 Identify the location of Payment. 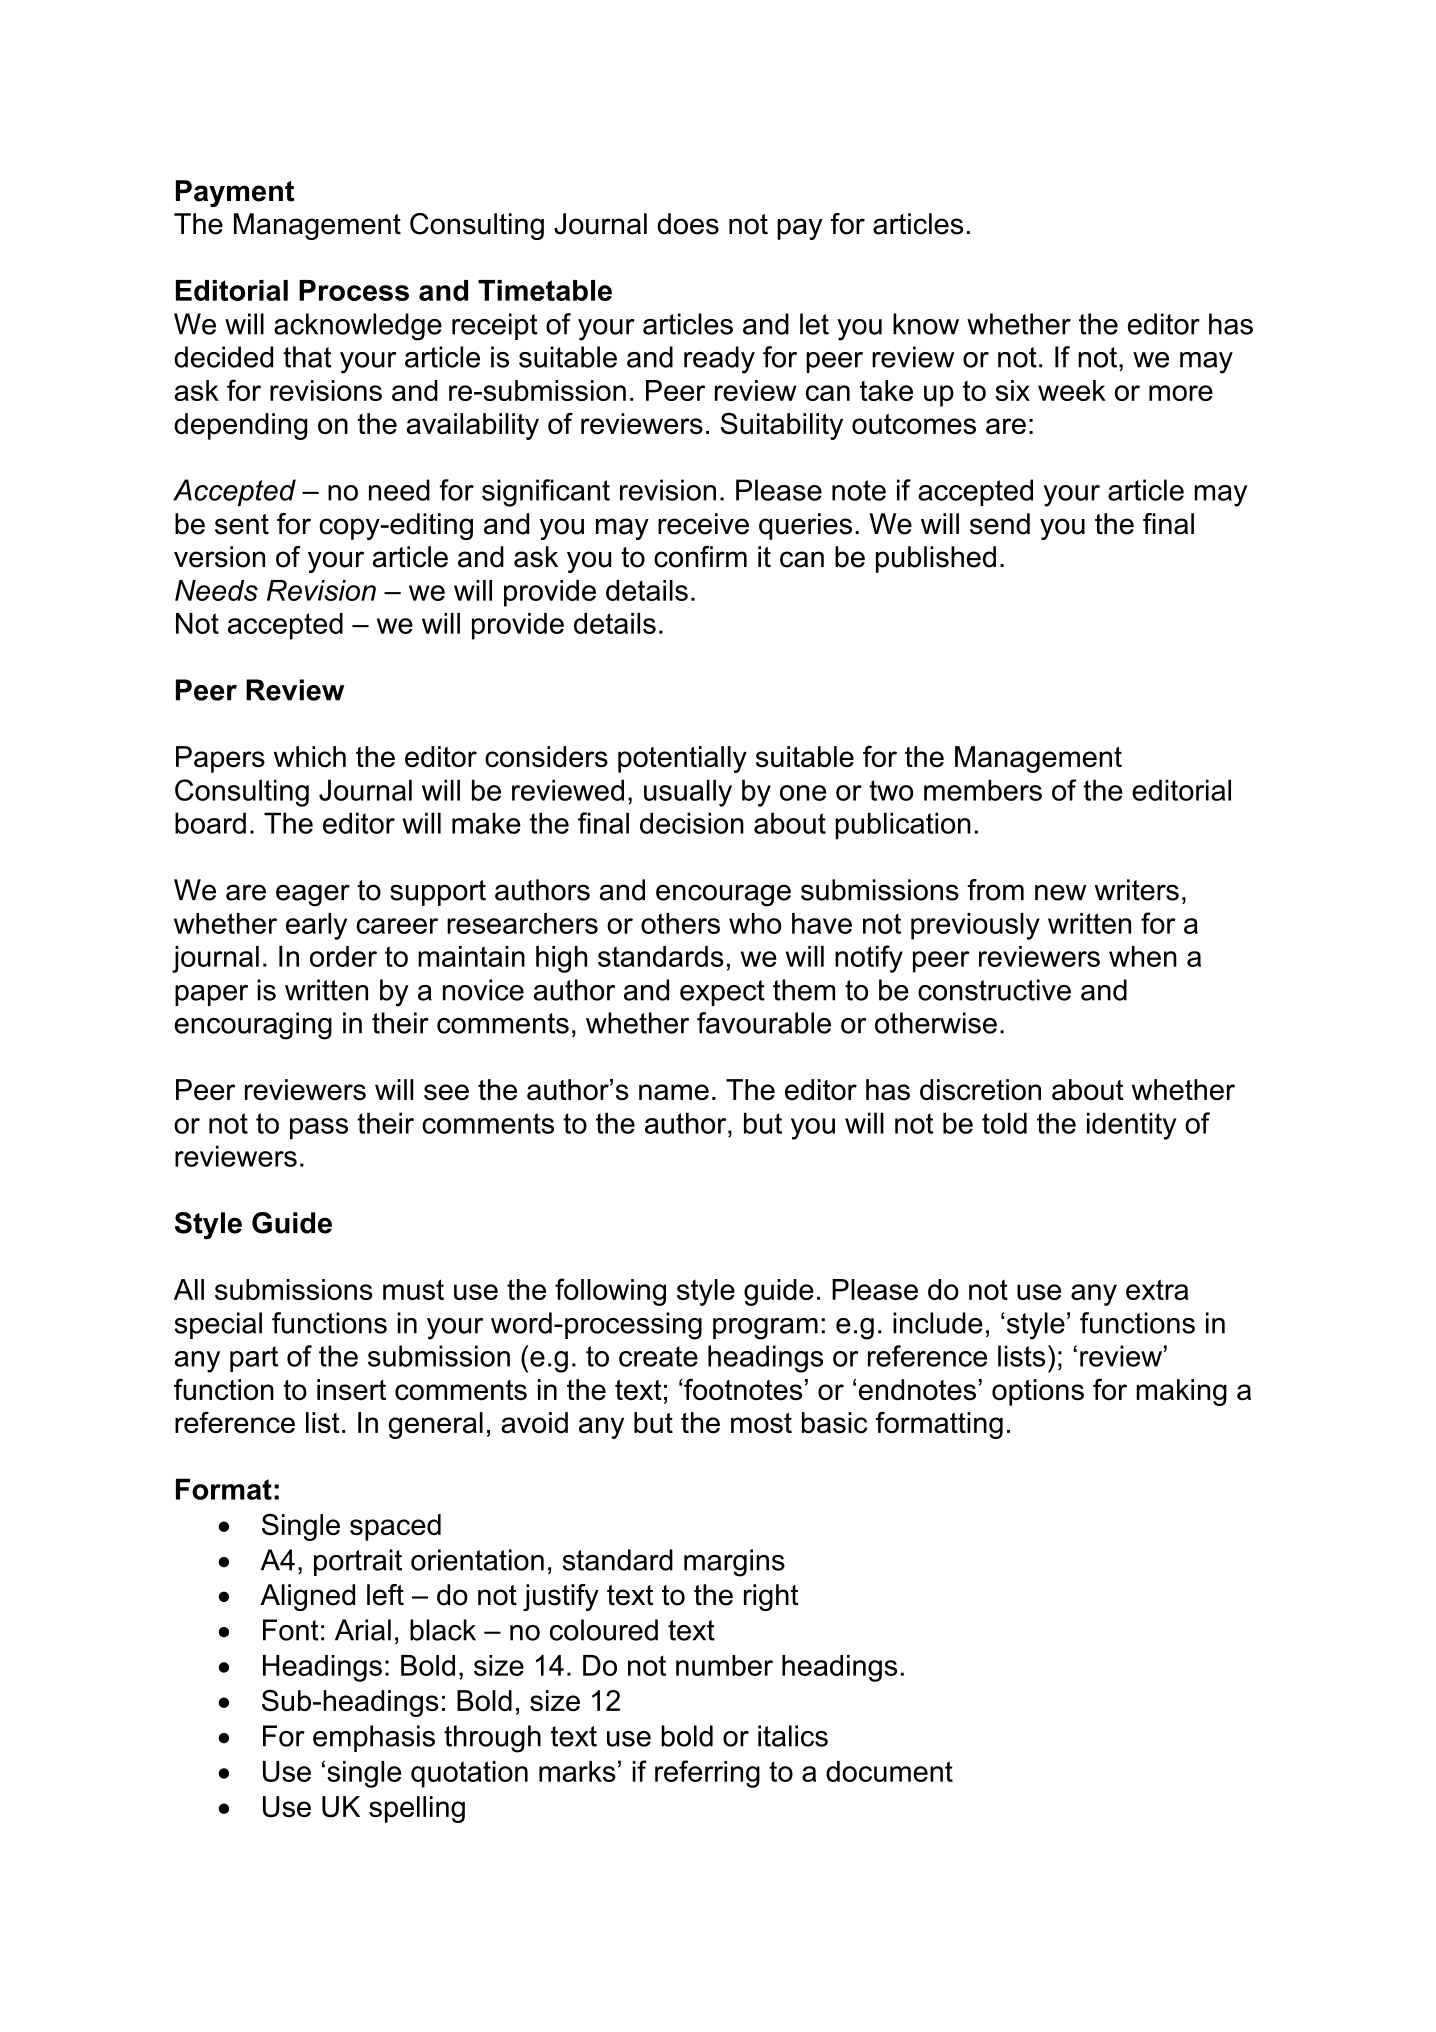
(235, 193).
